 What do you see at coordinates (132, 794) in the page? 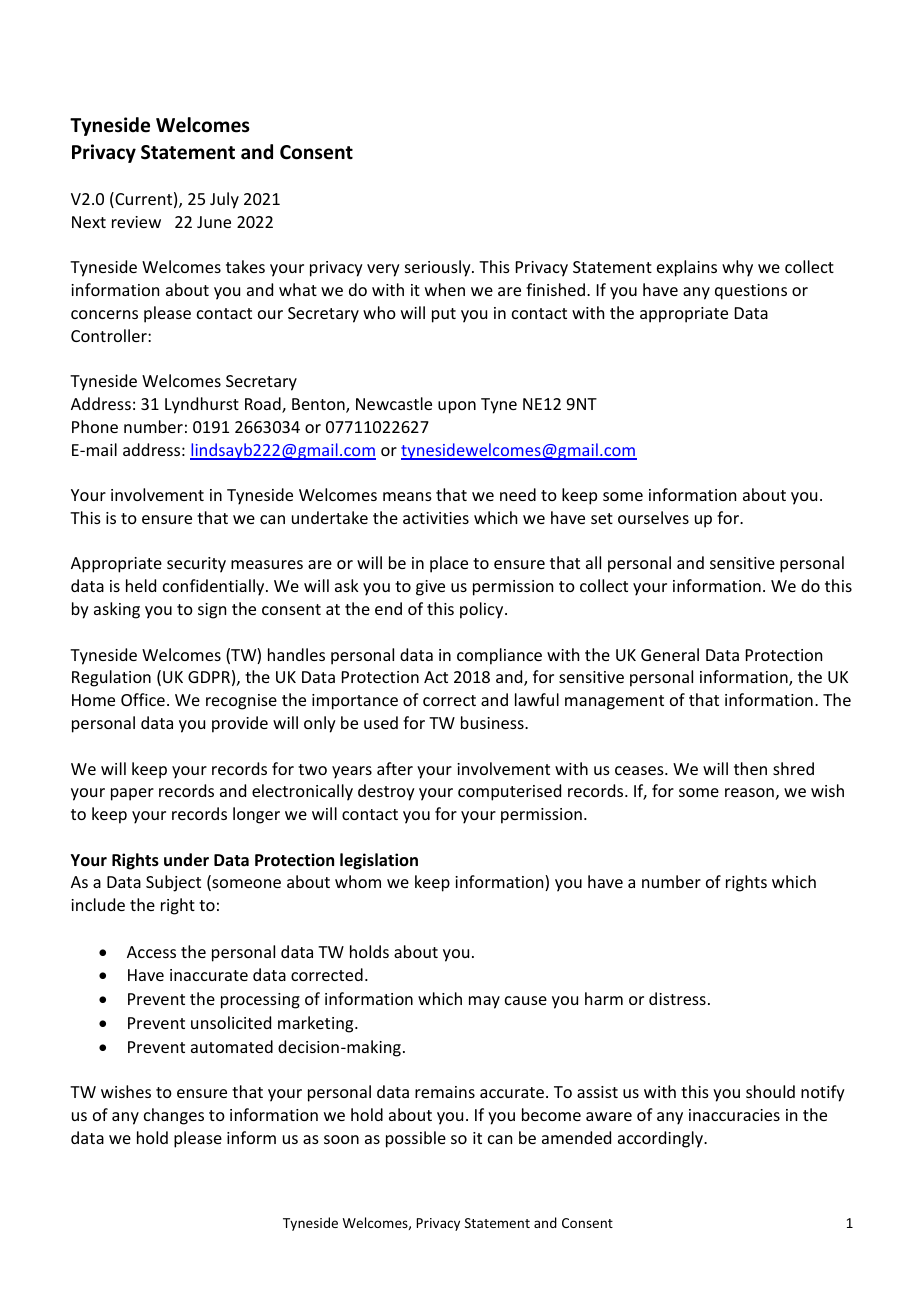
I see `paper` at bounding box center [132, 794].
